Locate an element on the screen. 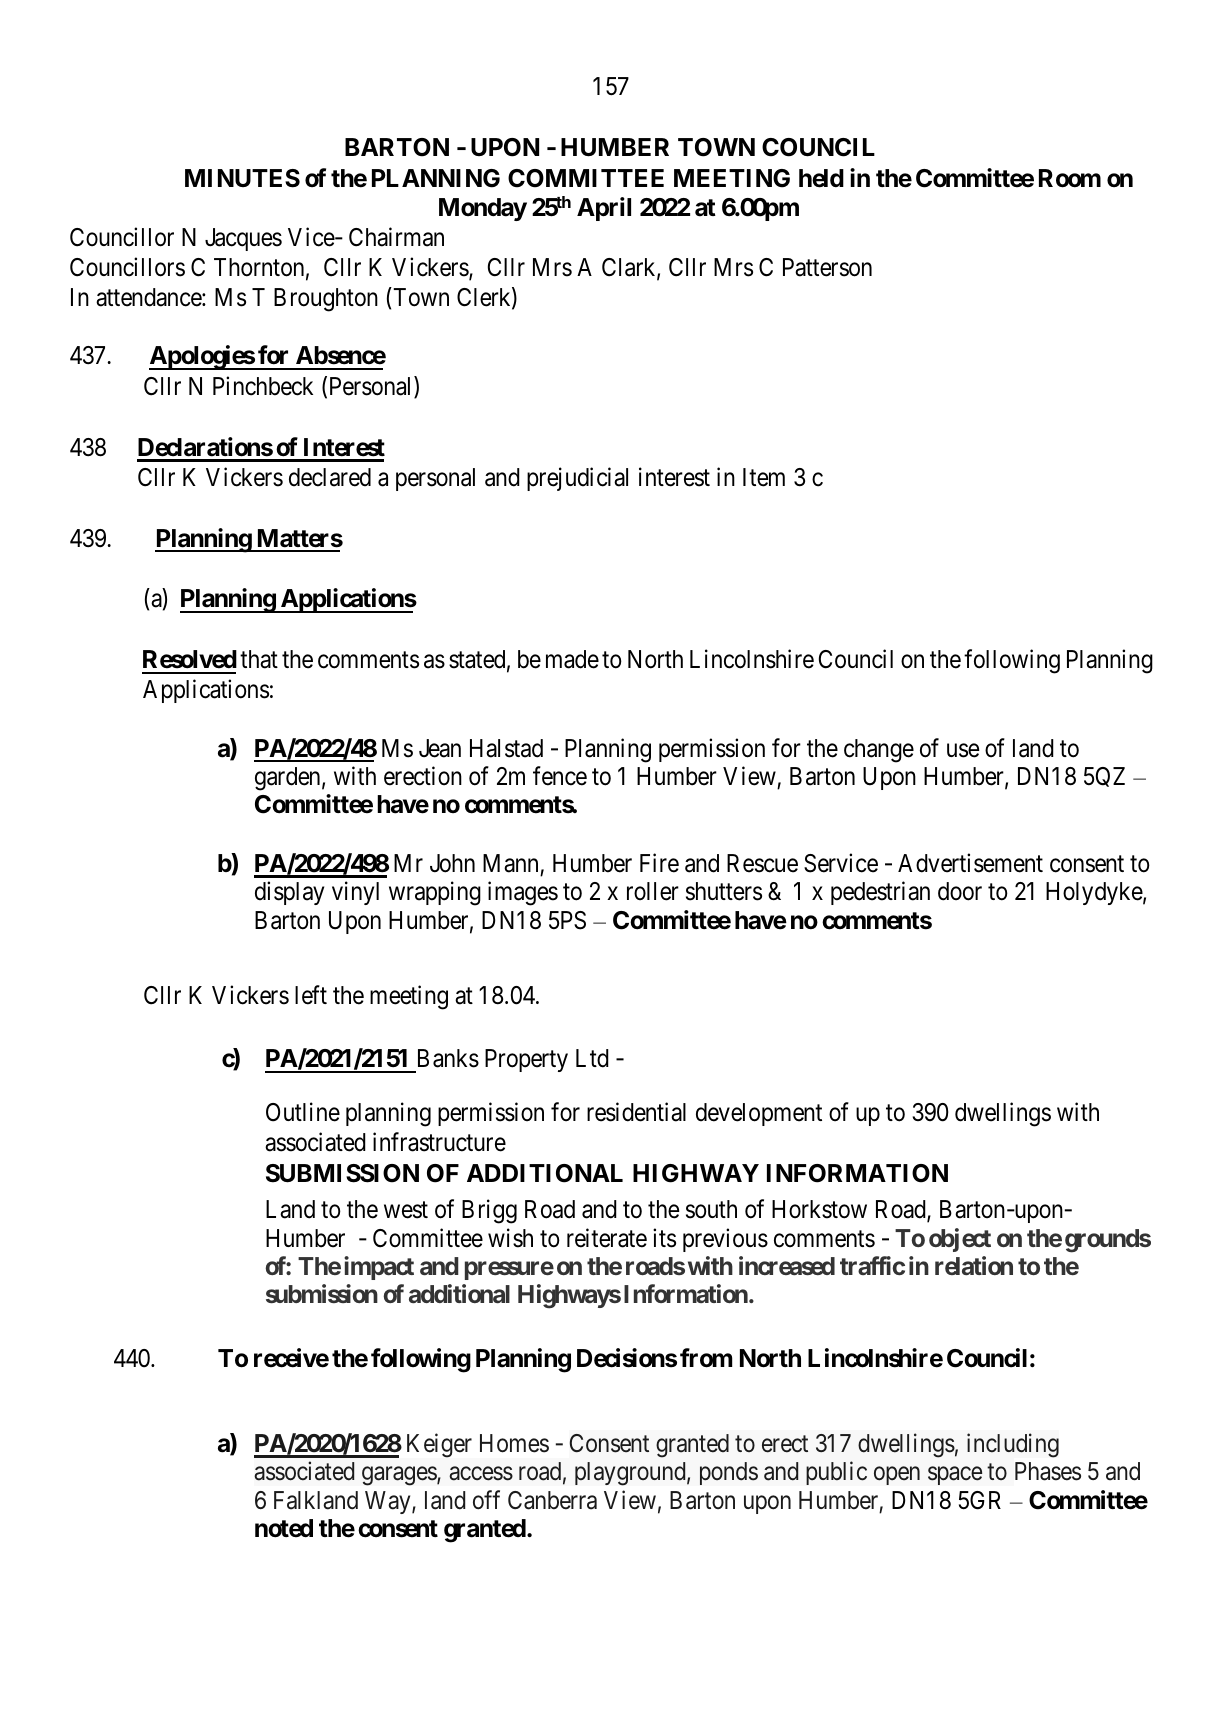 The height and width of the screenshot is (1728, 1222). April is located at coordinates (604, 209).
